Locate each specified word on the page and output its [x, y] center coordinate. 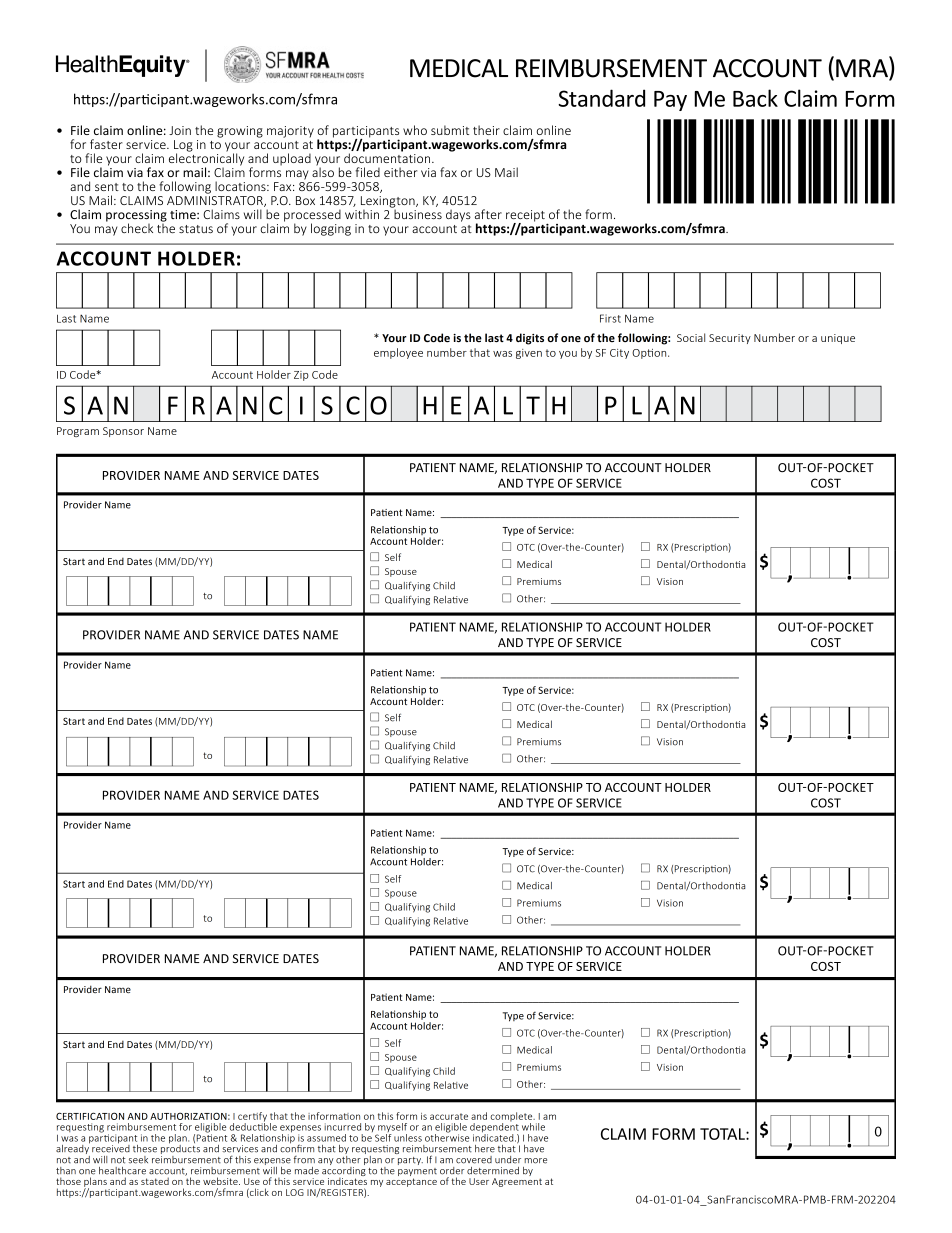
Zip [301, 376]
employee [398, 353]
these [145, 1149]
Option [650, 354]
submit [450, 130]
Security [730, 339]
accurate [449, 1116]
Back [755, 98]
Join [180, 130]
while [533, 1127]
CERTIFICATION [90, 1116]
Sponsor [123, 432]
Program [78, 432]
